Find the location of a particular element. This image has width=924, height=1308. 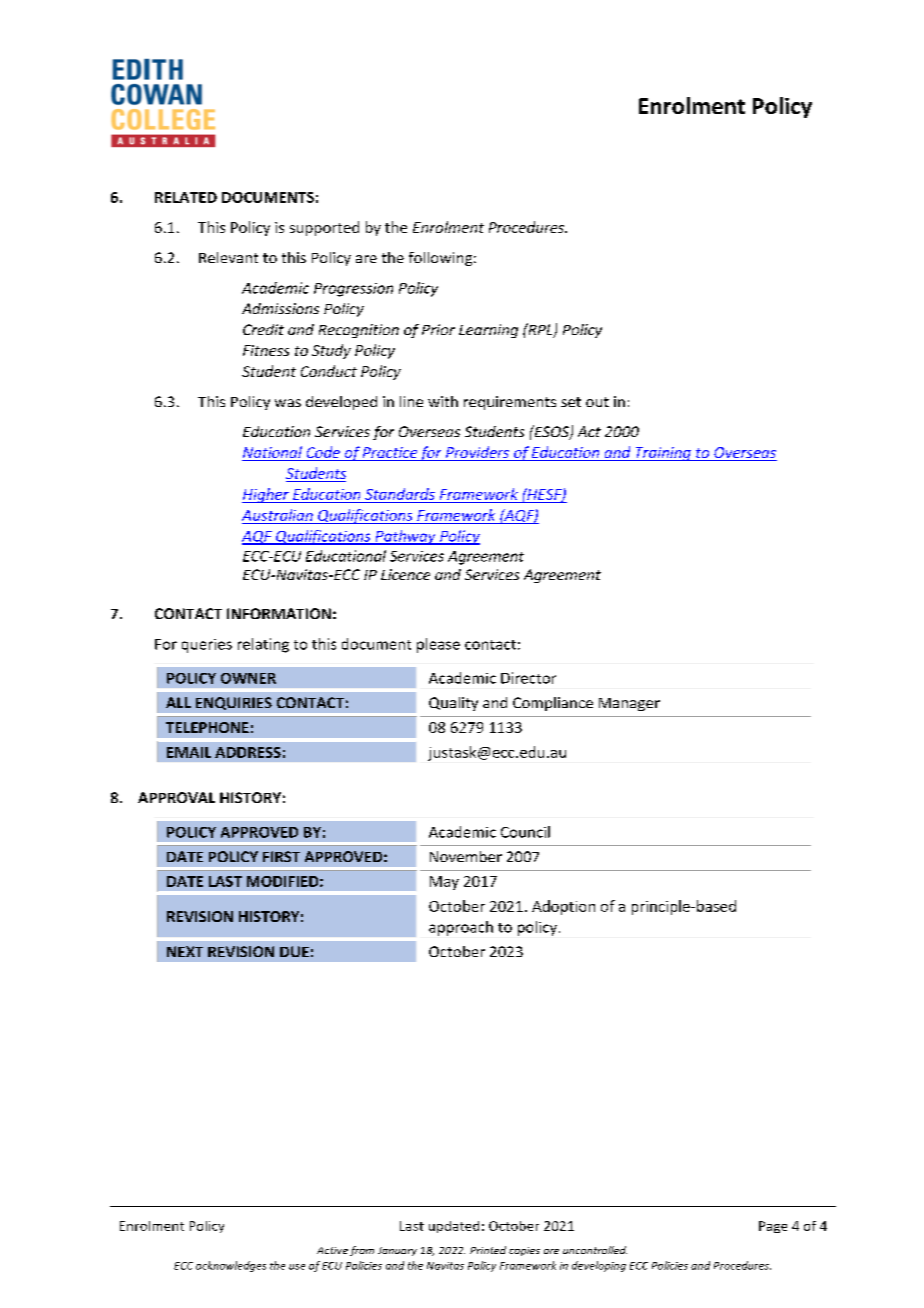

DUE is located at coordinates (294, 951).
